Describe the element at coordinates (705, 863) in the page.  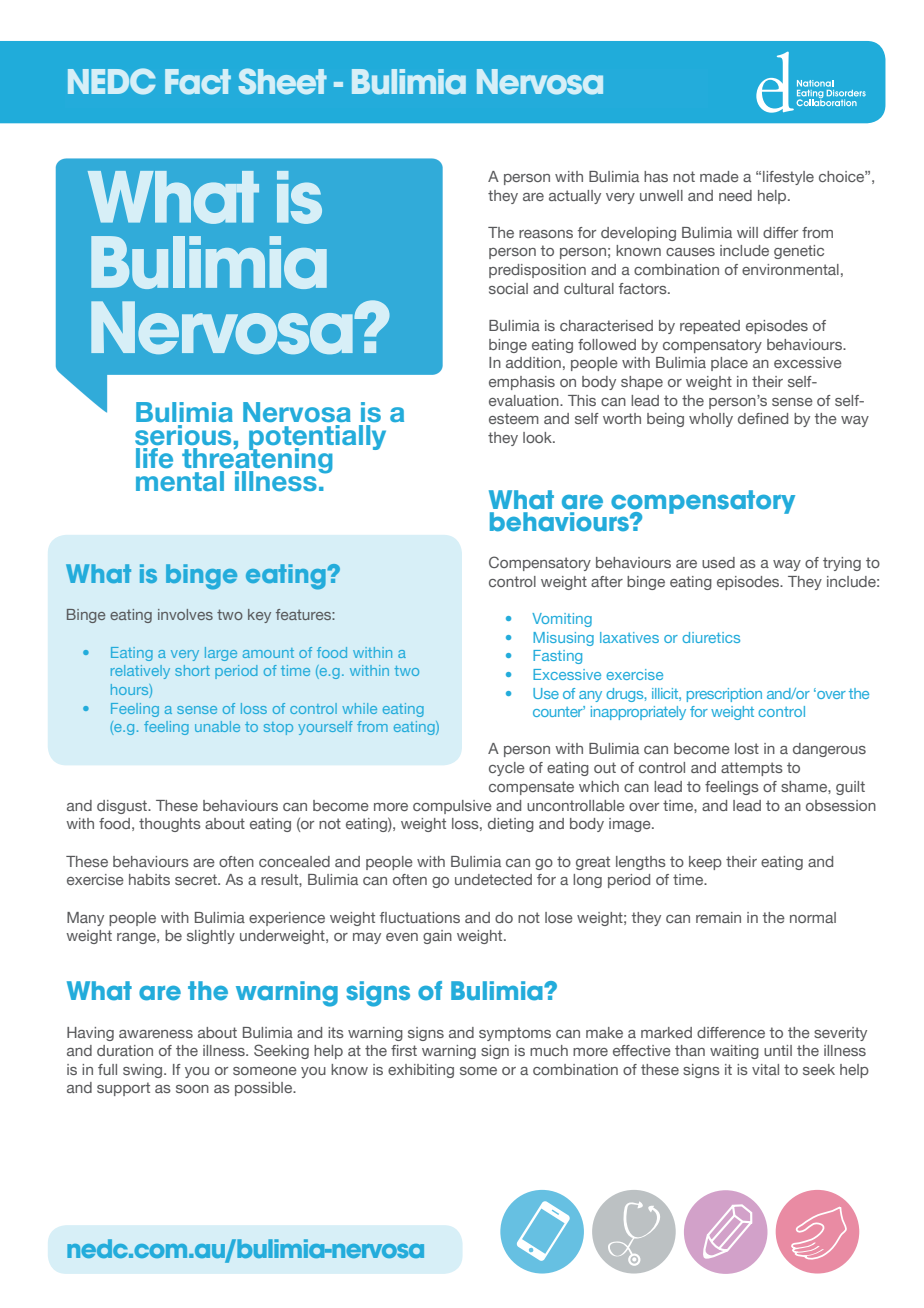
I see `keep` at that location.
